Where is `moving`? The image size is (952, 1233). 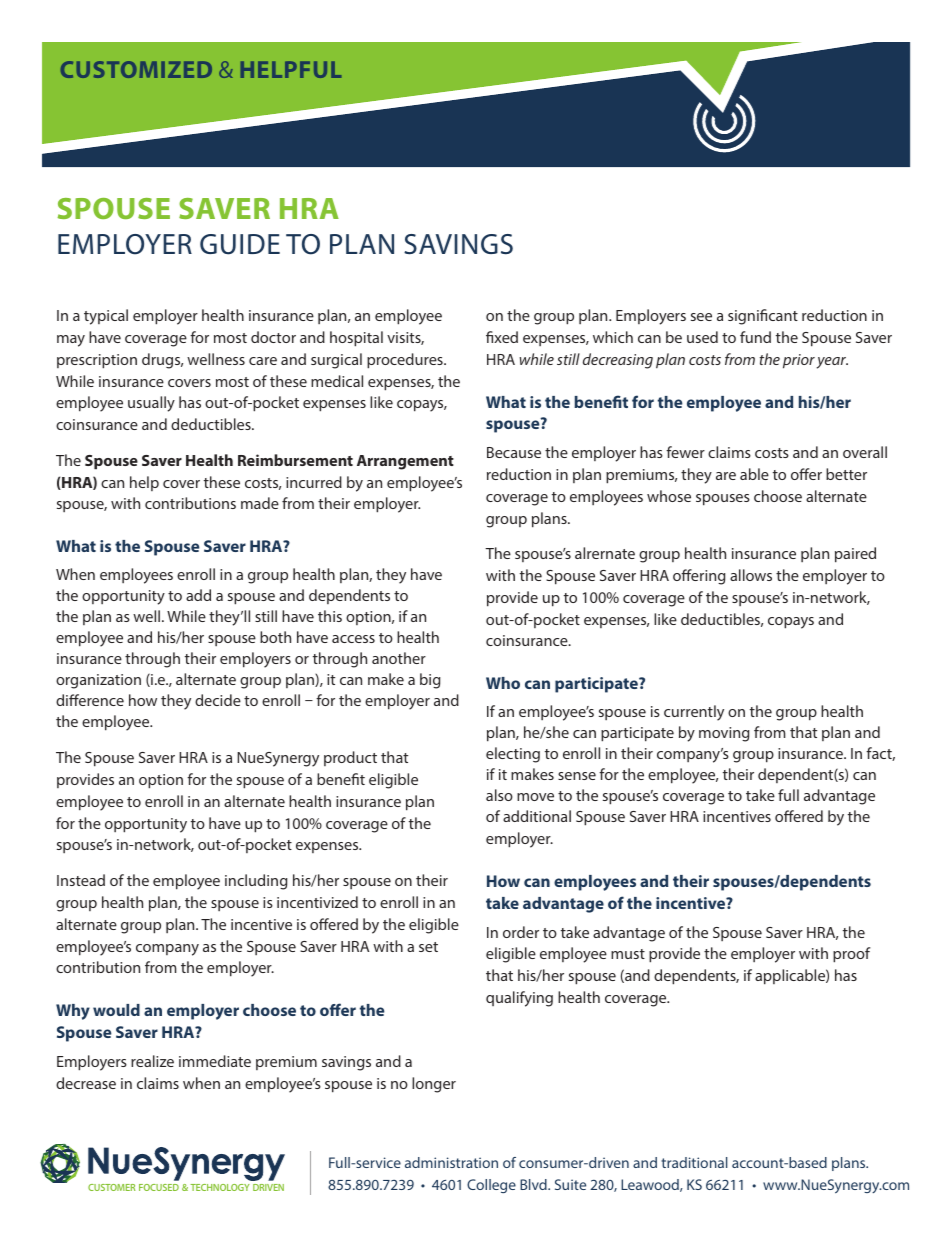
moving is located at coordinates (724, 734).
